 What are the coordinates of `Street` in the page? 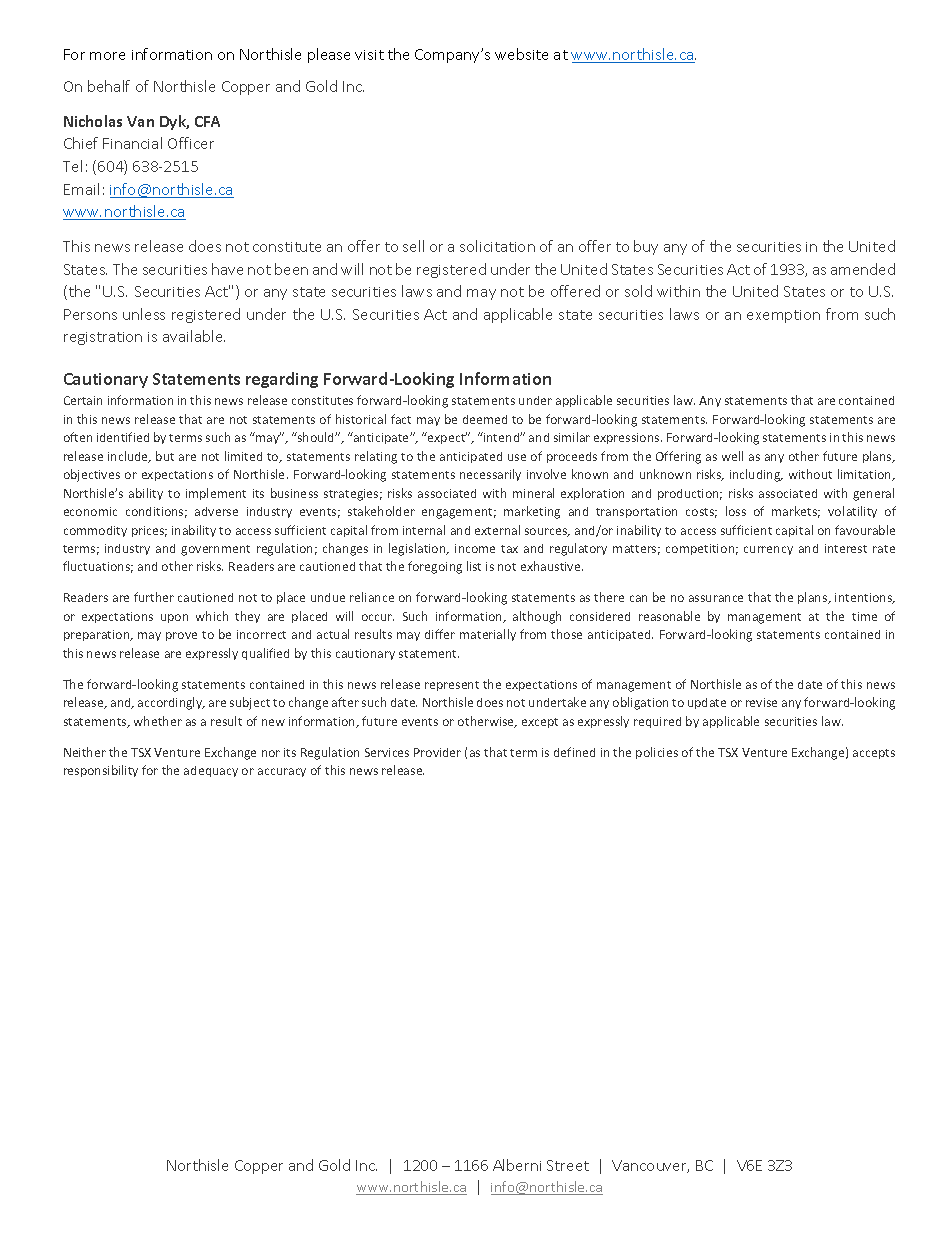 It's located at (568, 1165).
